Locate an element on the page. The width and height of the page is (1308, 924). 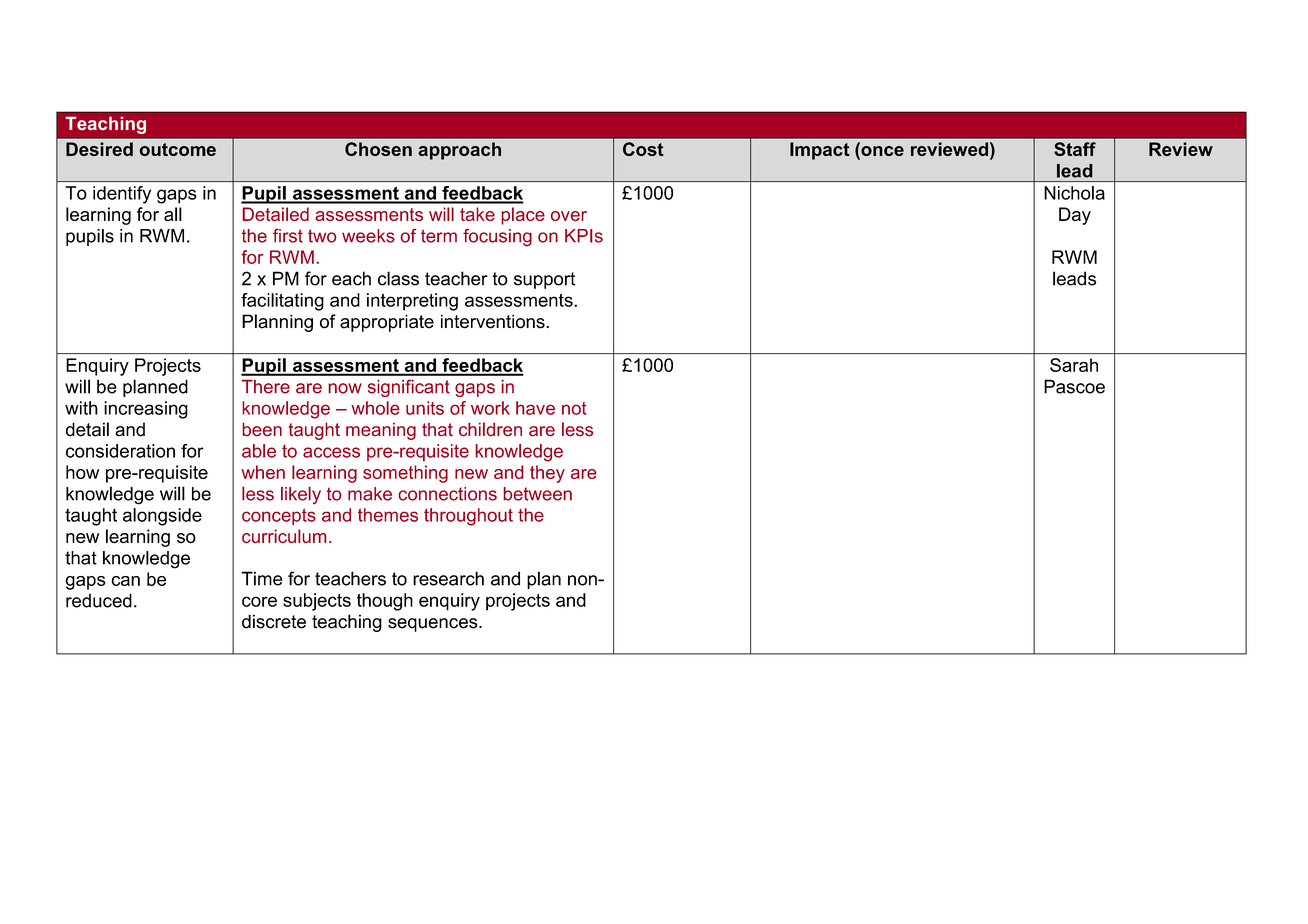
they is located at coordinates (547, 474).
